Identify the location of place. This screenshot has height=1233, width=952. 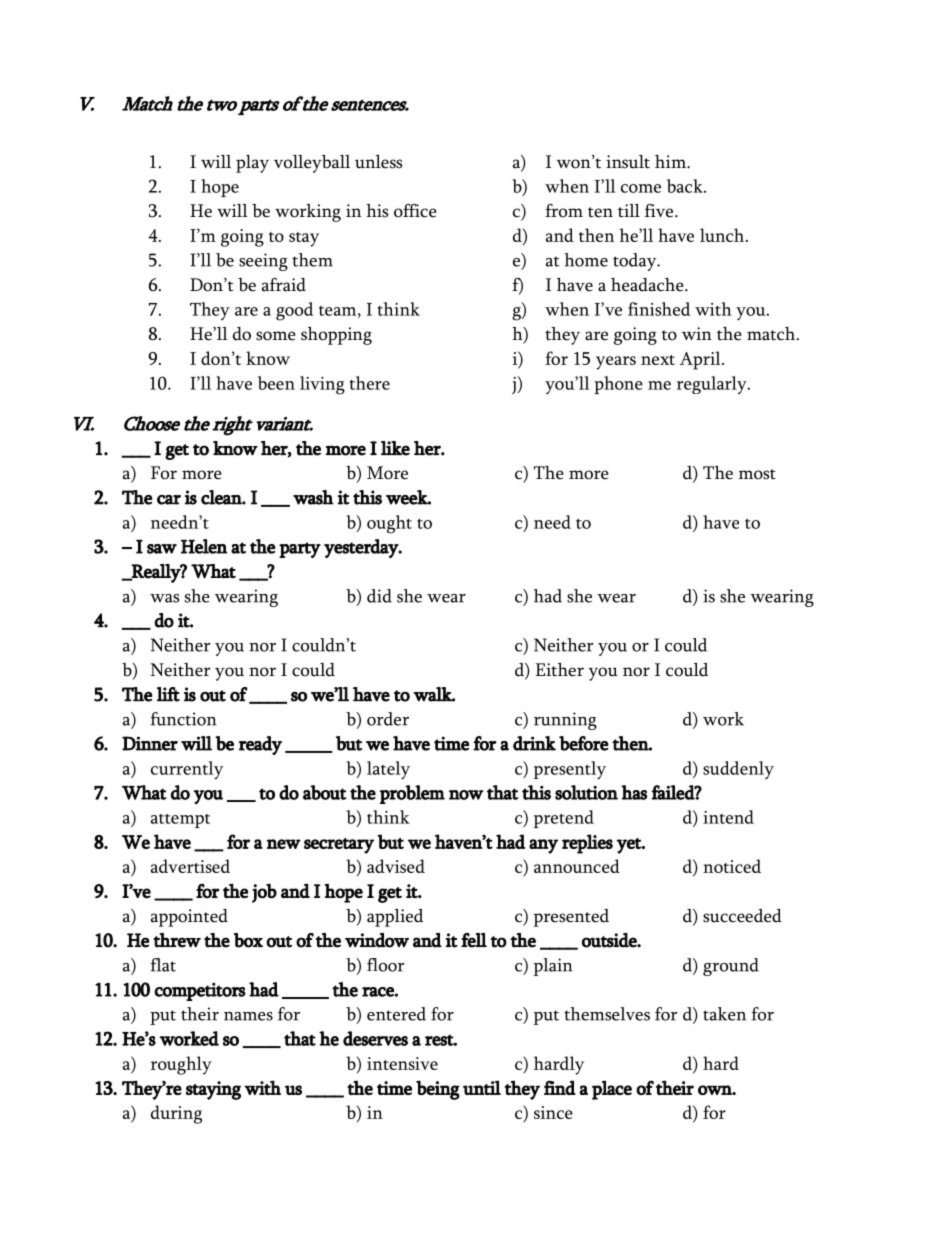
(612, 1090).
